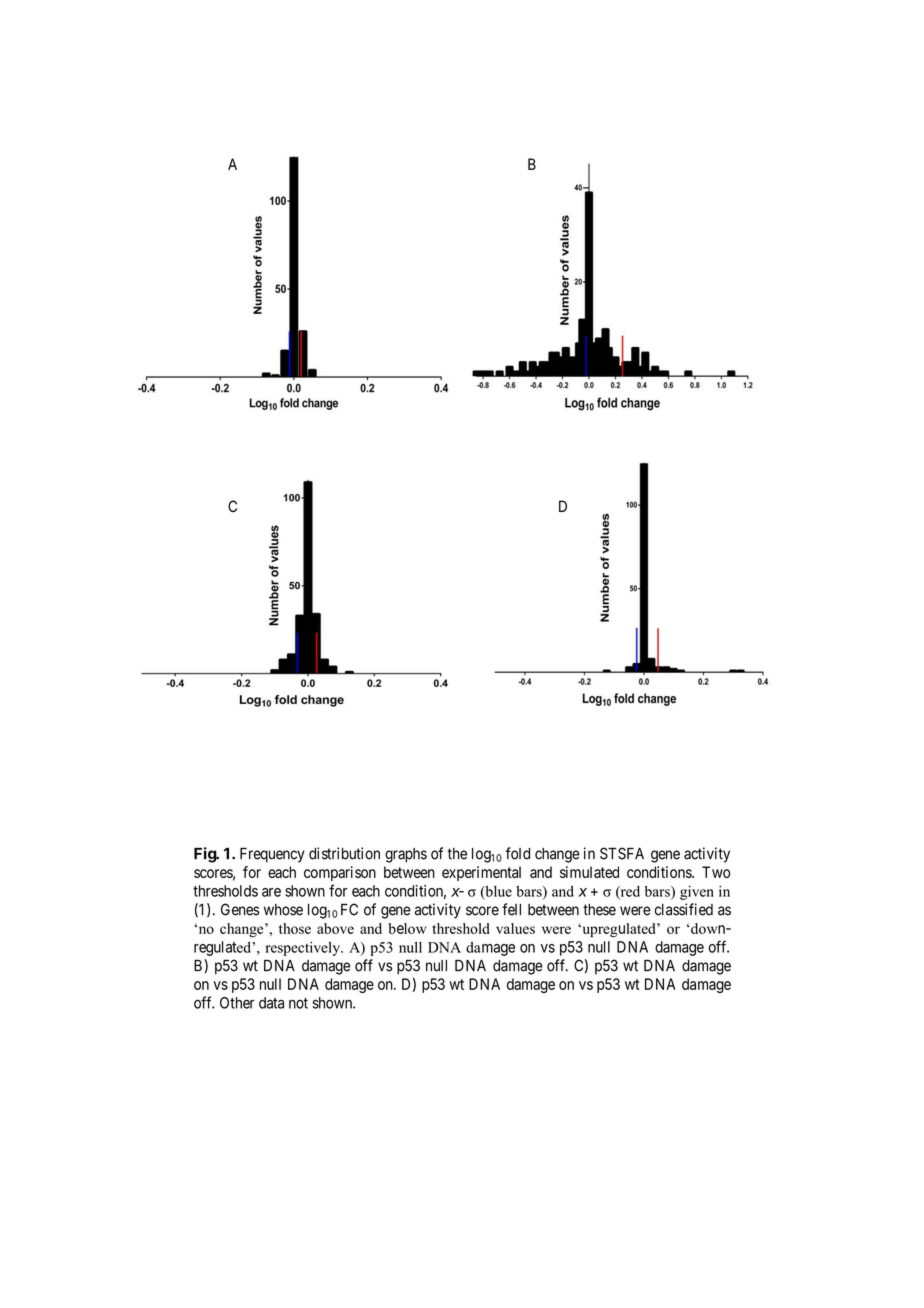  What do you see at coordinates (298, 1003) in the screenshot?
I see `not` at bounding box center [298, 1003].
